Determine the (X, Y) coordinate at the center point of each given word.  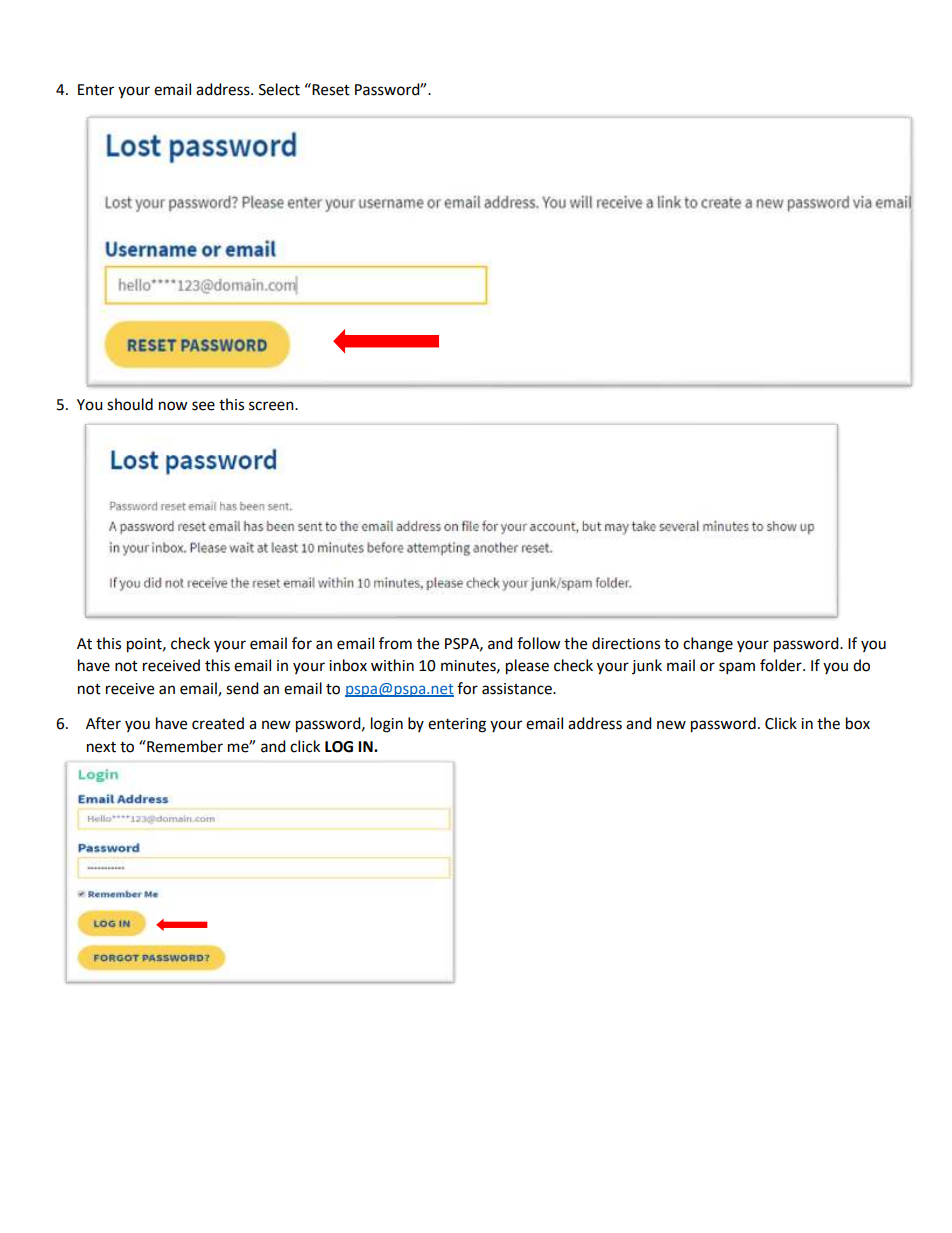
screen (272, 406)
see (203, 406)
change (708, 645)
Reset (330, 89)
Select (279, 89)
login (387, 725)
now (173, 406)
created (218, 723)
